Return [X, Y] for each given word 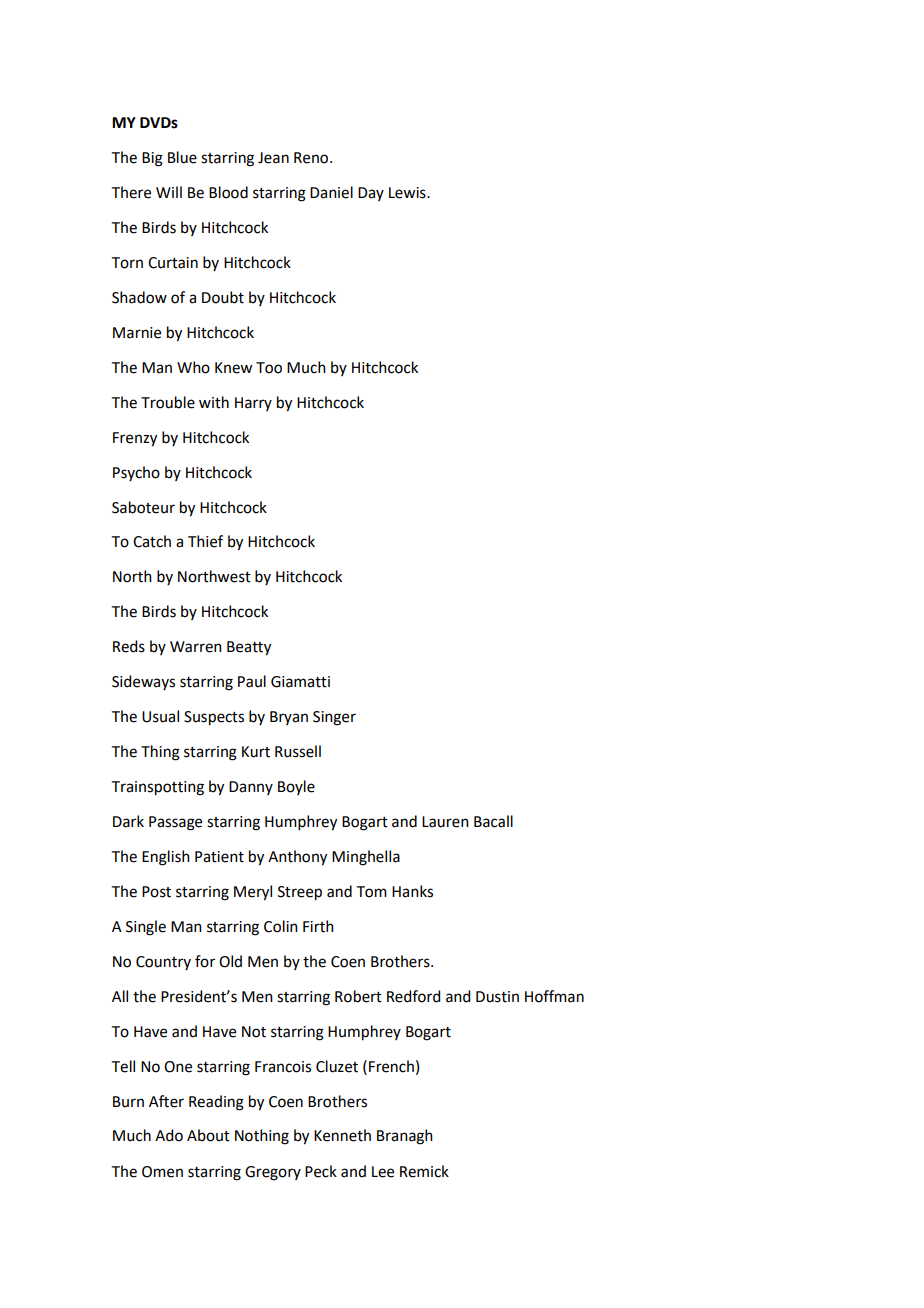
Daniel [331, 192]
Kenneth [342, 1135]
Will [169, 192]
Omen [162, 1172]
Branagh [405, 1137]
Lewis [408, 193]
